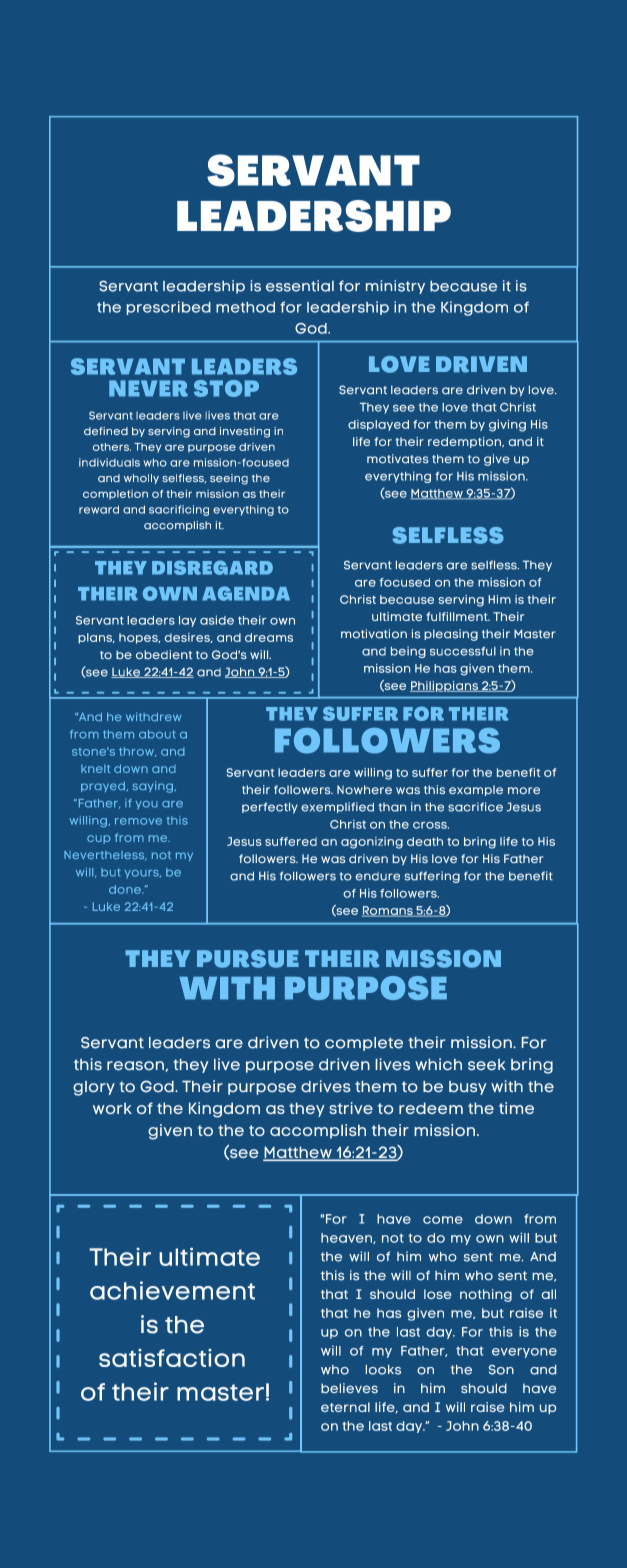 This document has height=1568, width=627. Describe the element at coordinates (172, 1358) in the document. I see `satisfaction` at that location.
